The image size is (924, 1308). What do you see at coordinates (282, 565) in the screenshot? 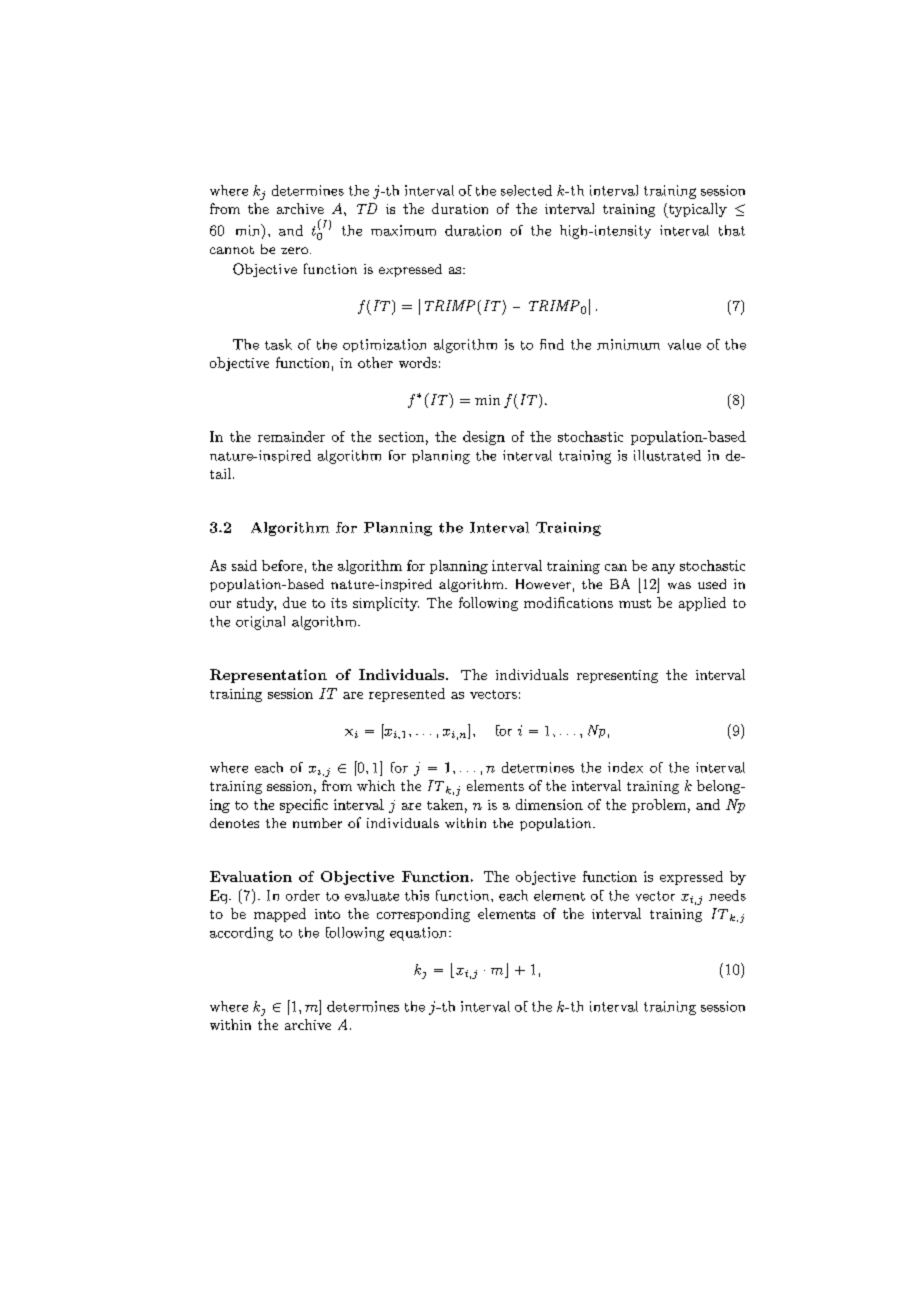
I see `before` at bounding box center [282, 565].
